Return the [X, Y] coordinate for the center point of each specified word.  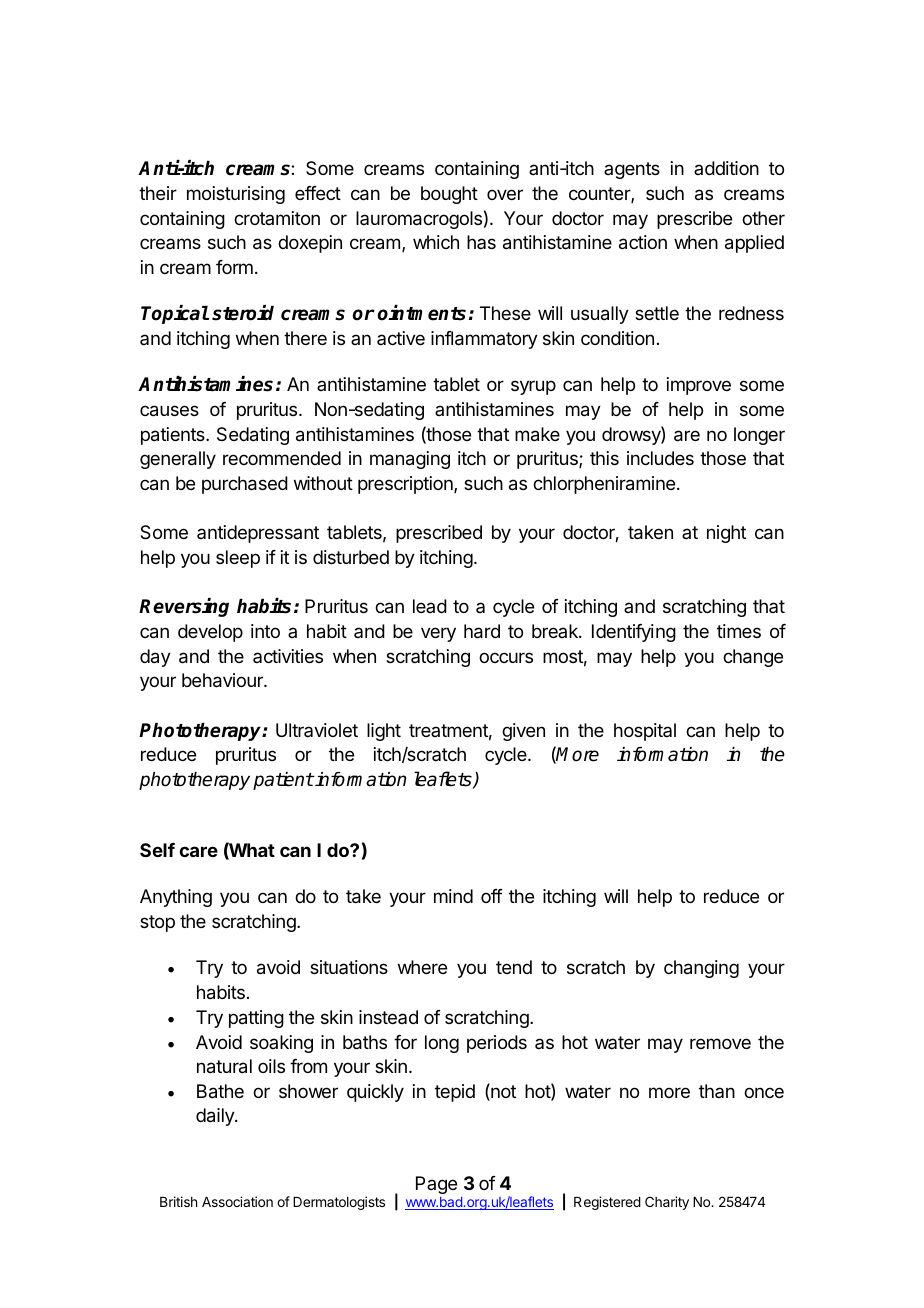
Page [436, 1185]
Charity [667, 1203]
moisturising [236, 195]
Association [237, 1201]
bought [449, 195]
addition [726, 168]
